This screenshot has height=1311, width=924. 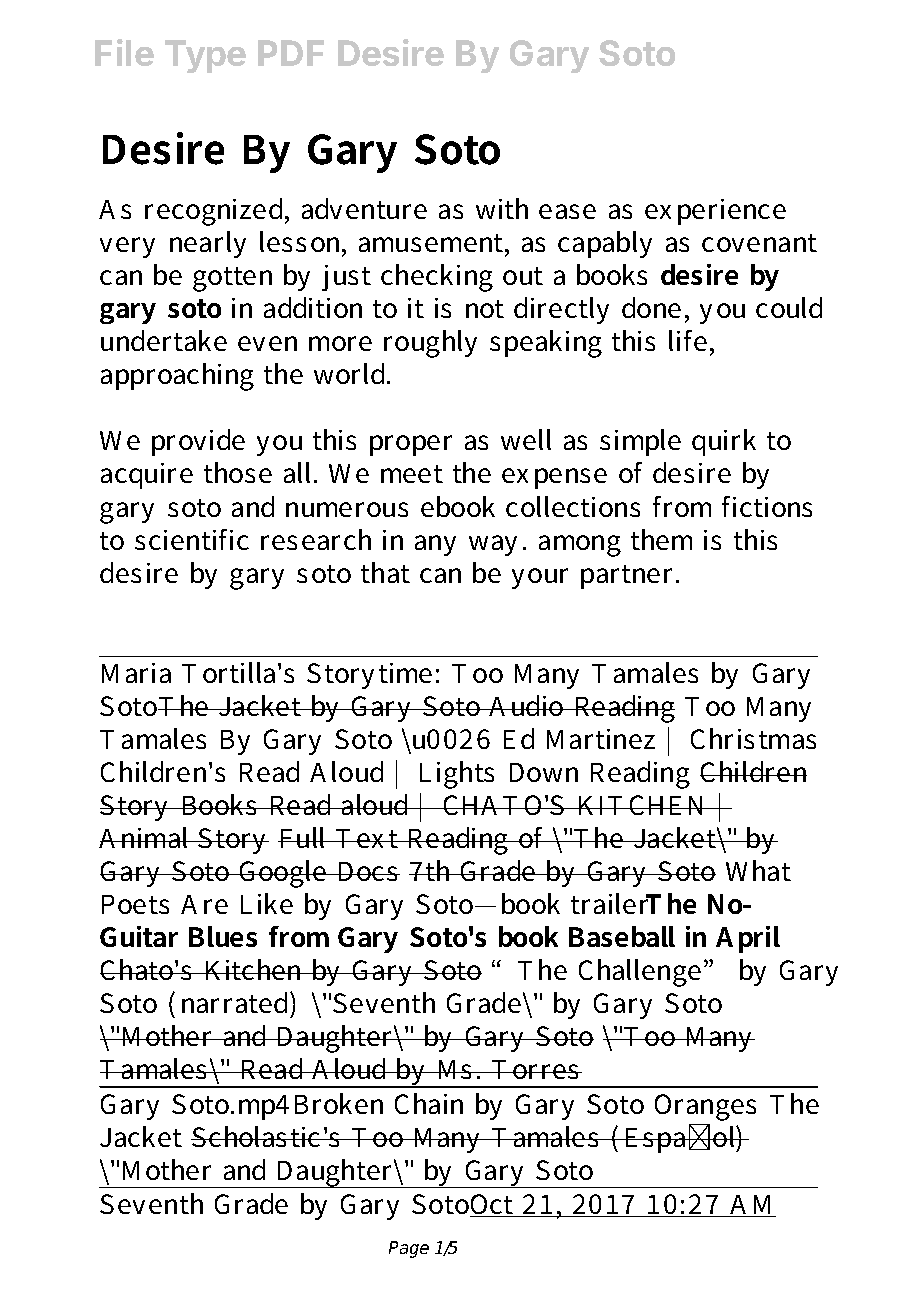 What do you see at coordinates (136, 673) in the screenshot?
I see `Maria` at bounding box center [136, 673].
